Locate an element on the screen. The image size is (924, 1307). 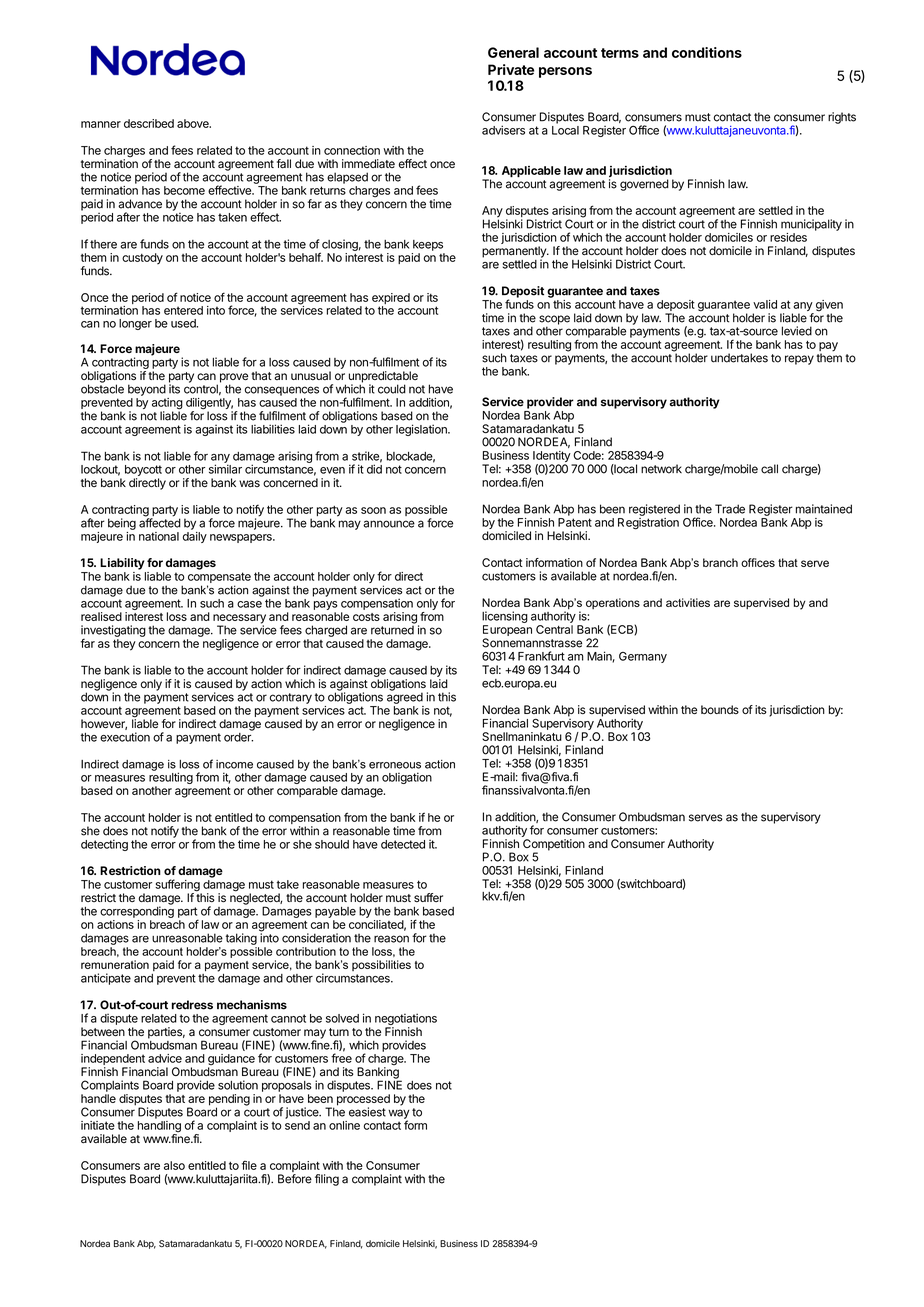
Trade is located at coordinates (730, 509).
